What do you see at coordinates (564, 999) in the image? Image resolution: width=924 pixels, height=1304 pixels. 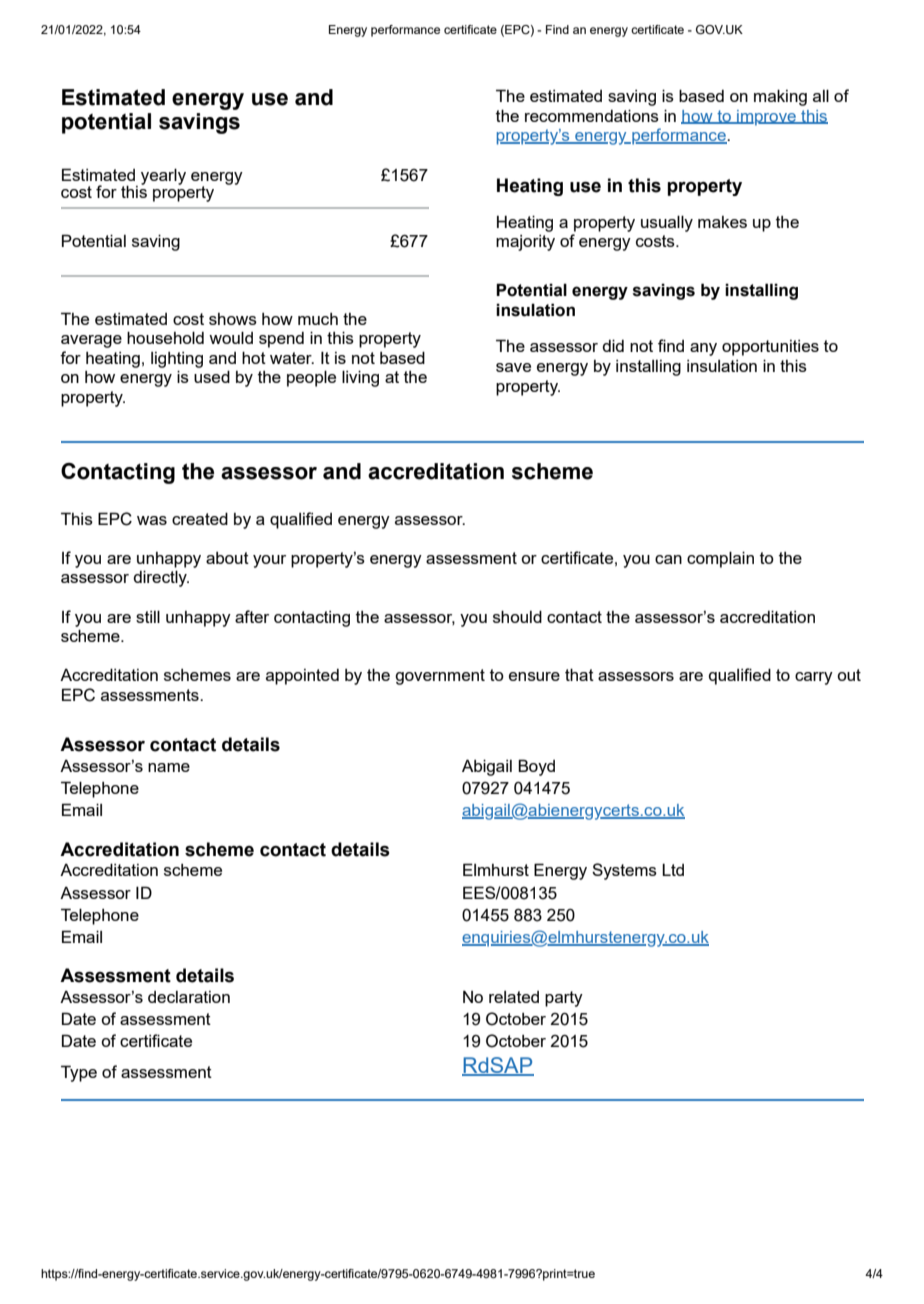 I see `party` at bounding box center [564, 999].
